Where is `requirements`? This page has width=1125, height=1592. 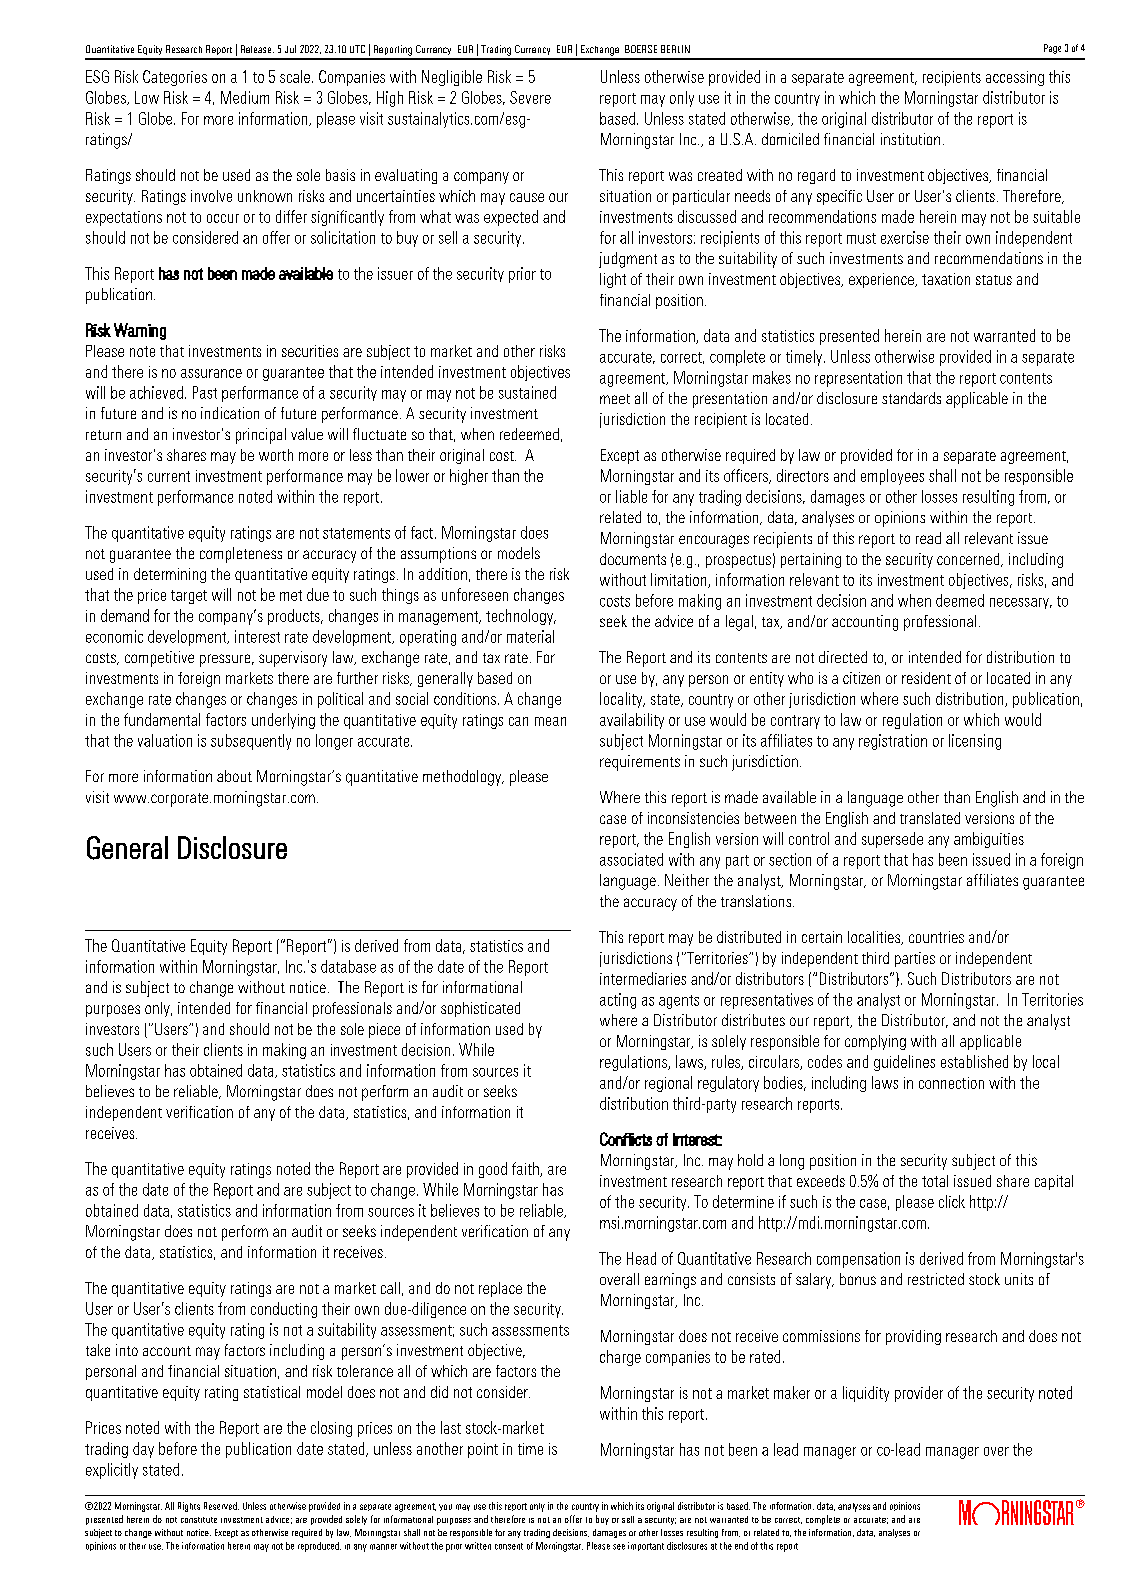 requirements is located at coordinates (640, 763).
